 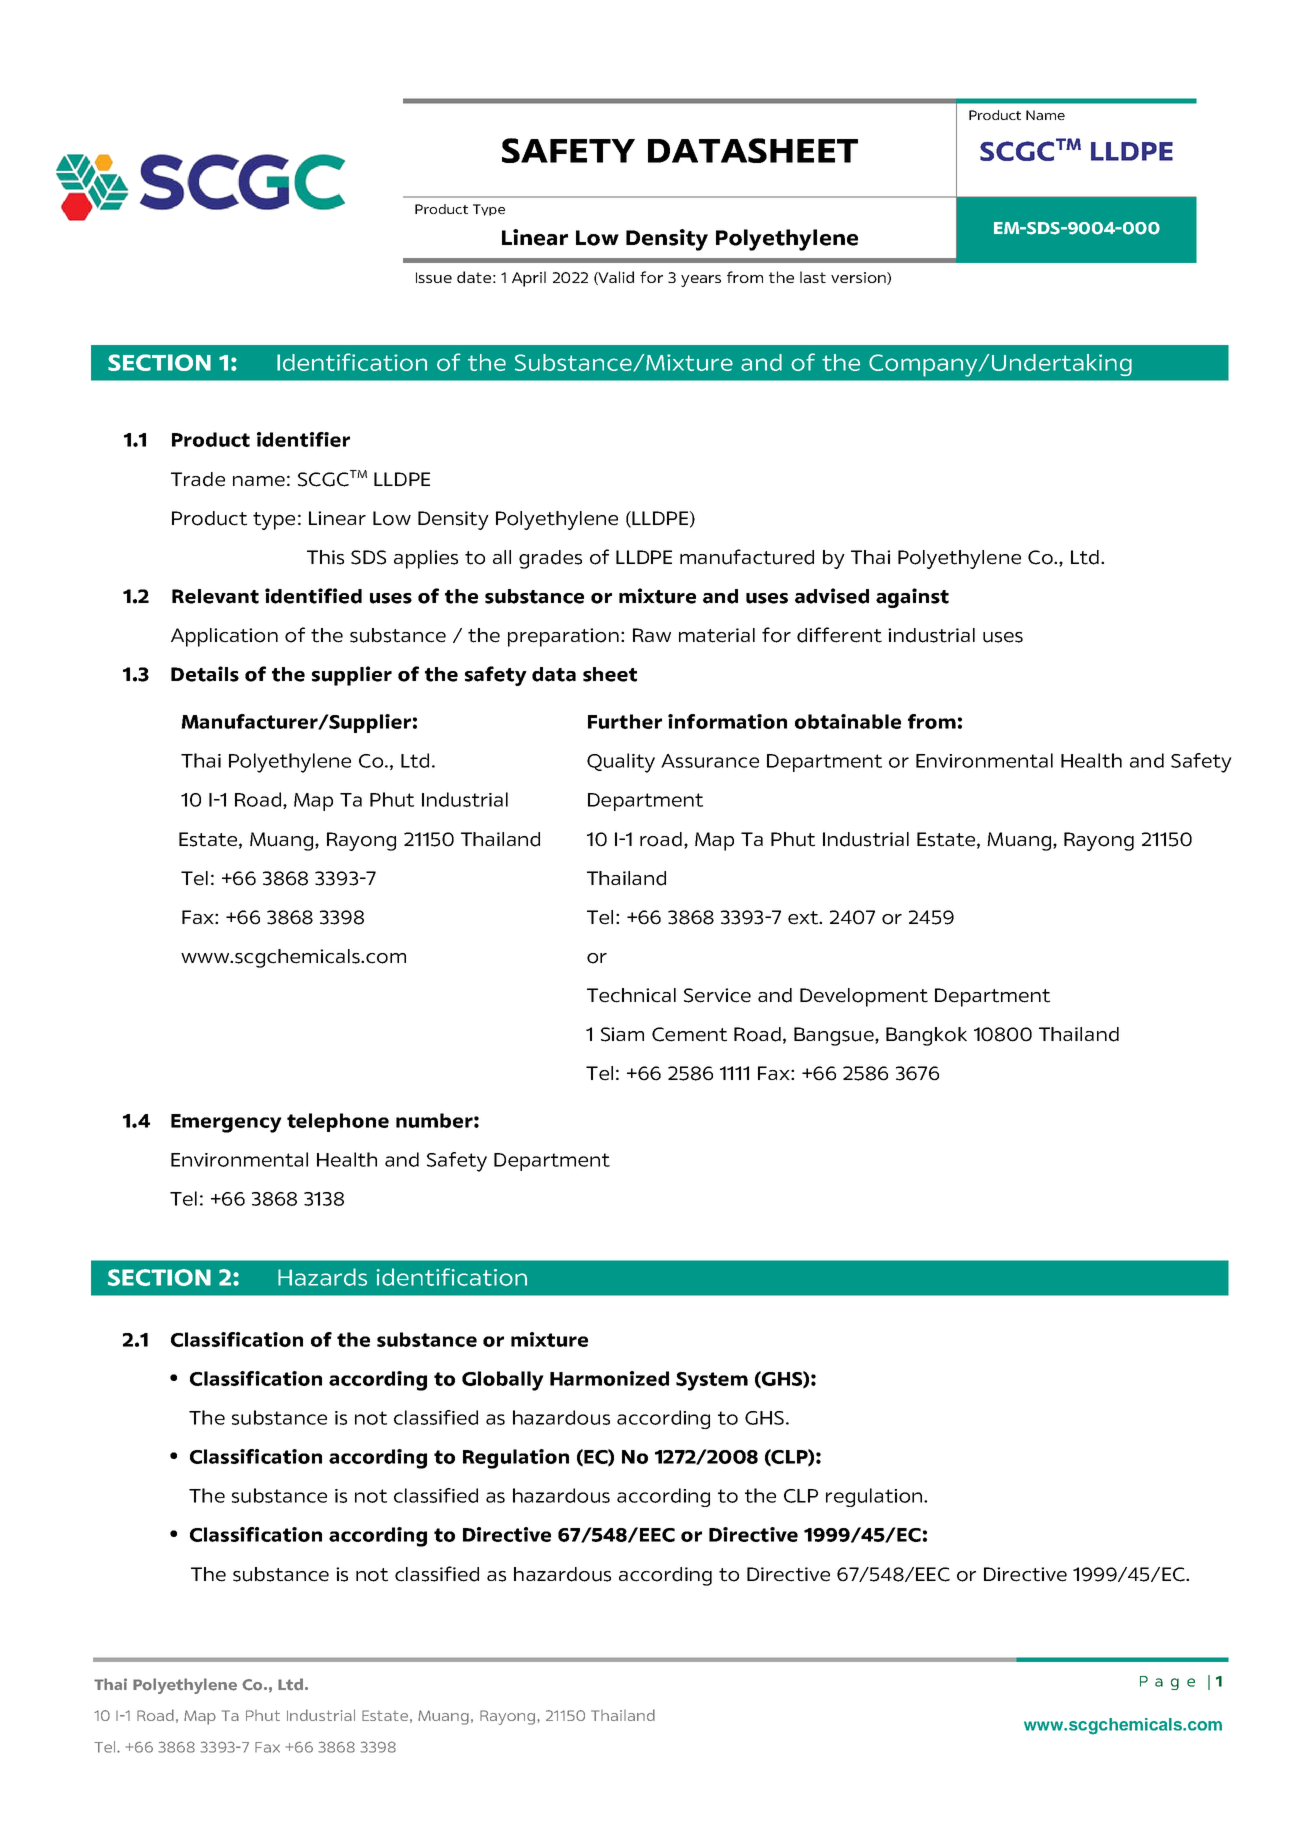 What do you see at coordinates (205, 674) in the screenshot?
I see `Details` at bounding box center [205, 674].
